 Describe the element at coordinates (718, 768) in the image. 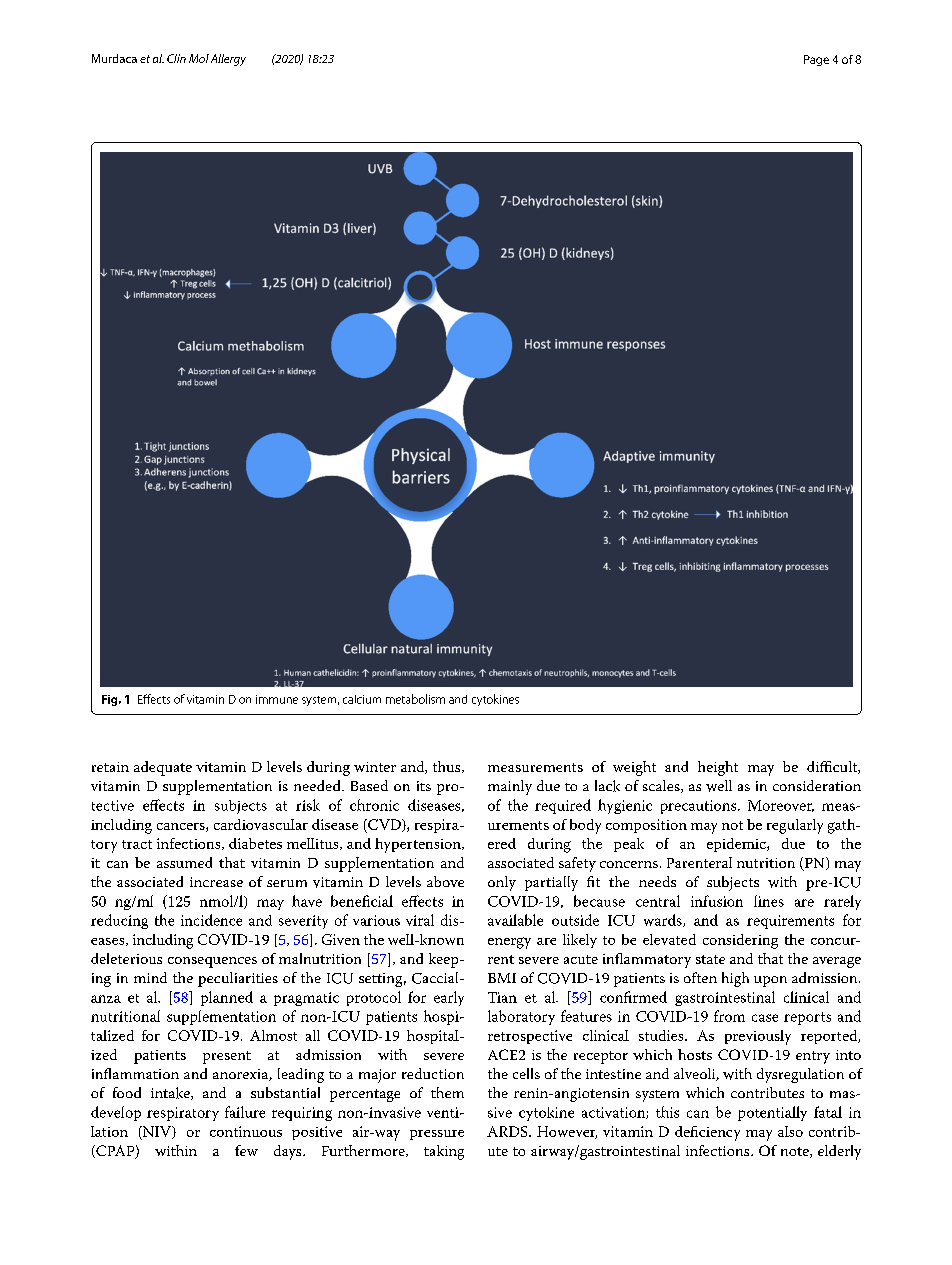

I see `height` at that location.
